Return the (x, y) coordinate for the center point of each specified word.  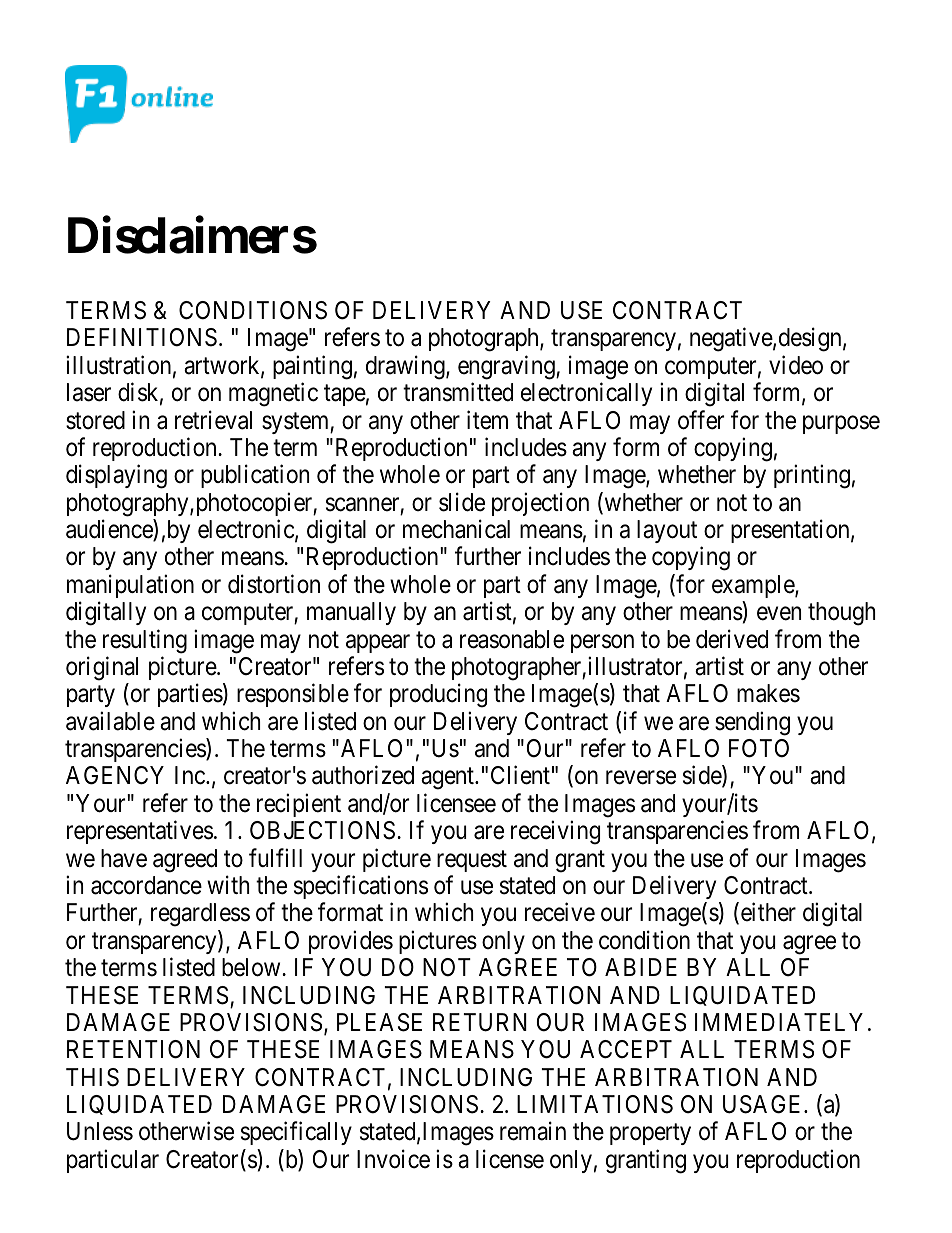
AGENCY (115, 775)
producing (438, 696)
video (796, 365)
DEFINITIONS (142, 337)
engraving (507, 367)
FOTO (759, 748)
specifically (296, 1133)
